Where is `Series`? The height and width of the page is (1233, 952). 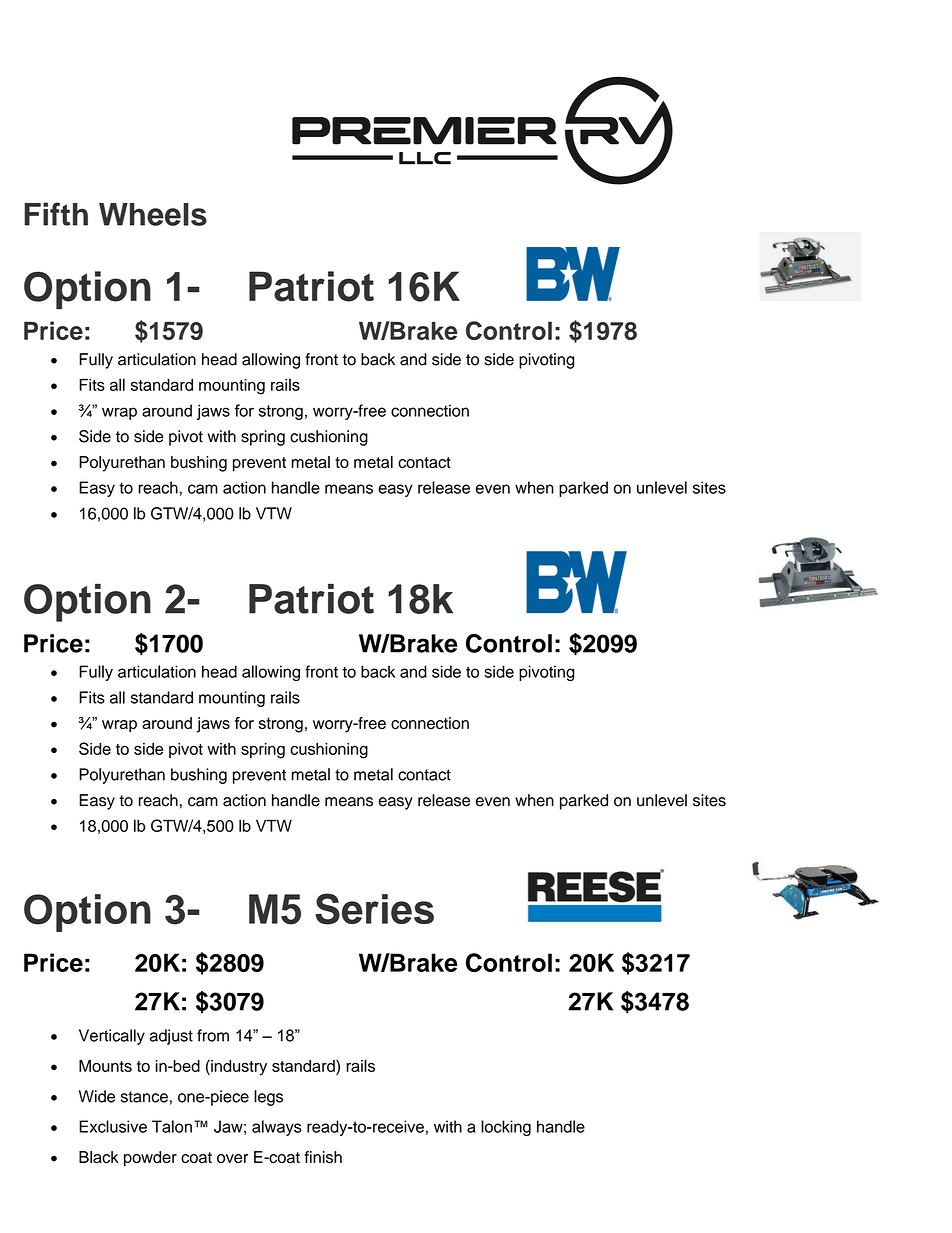
Series is located at coordinates (374, 909).
